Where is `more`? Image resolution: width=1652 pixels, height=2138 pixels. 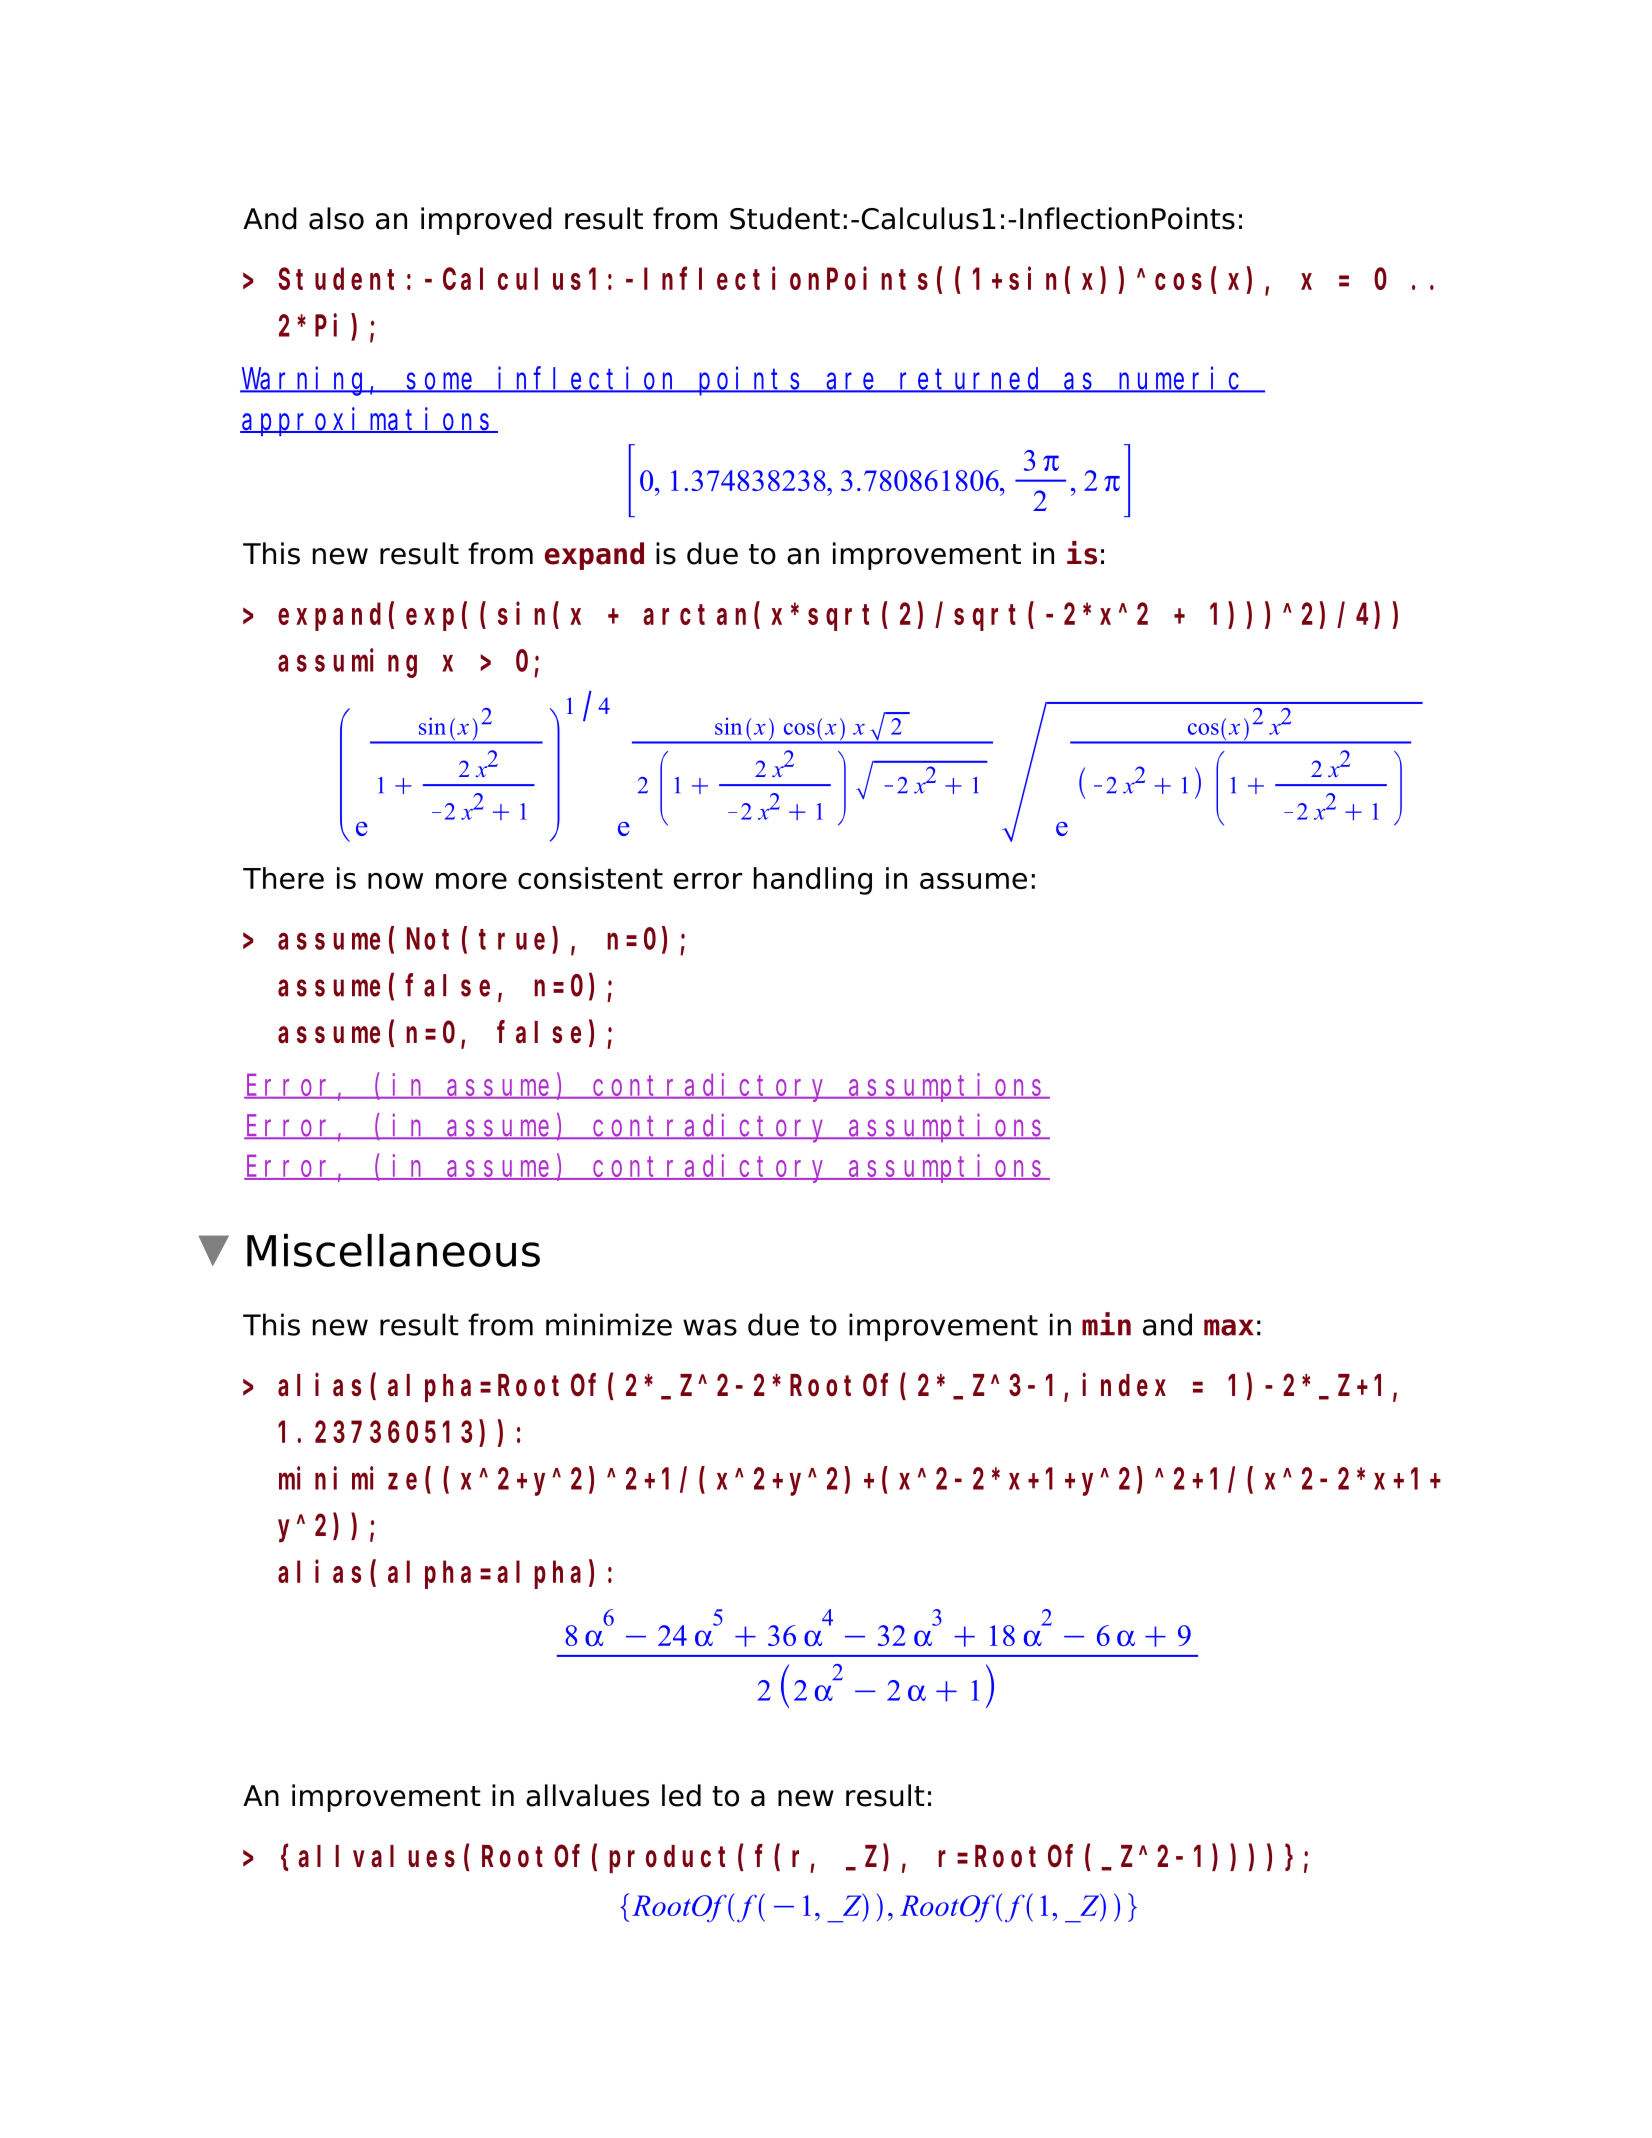 more is located at coordinates (471, 881).
